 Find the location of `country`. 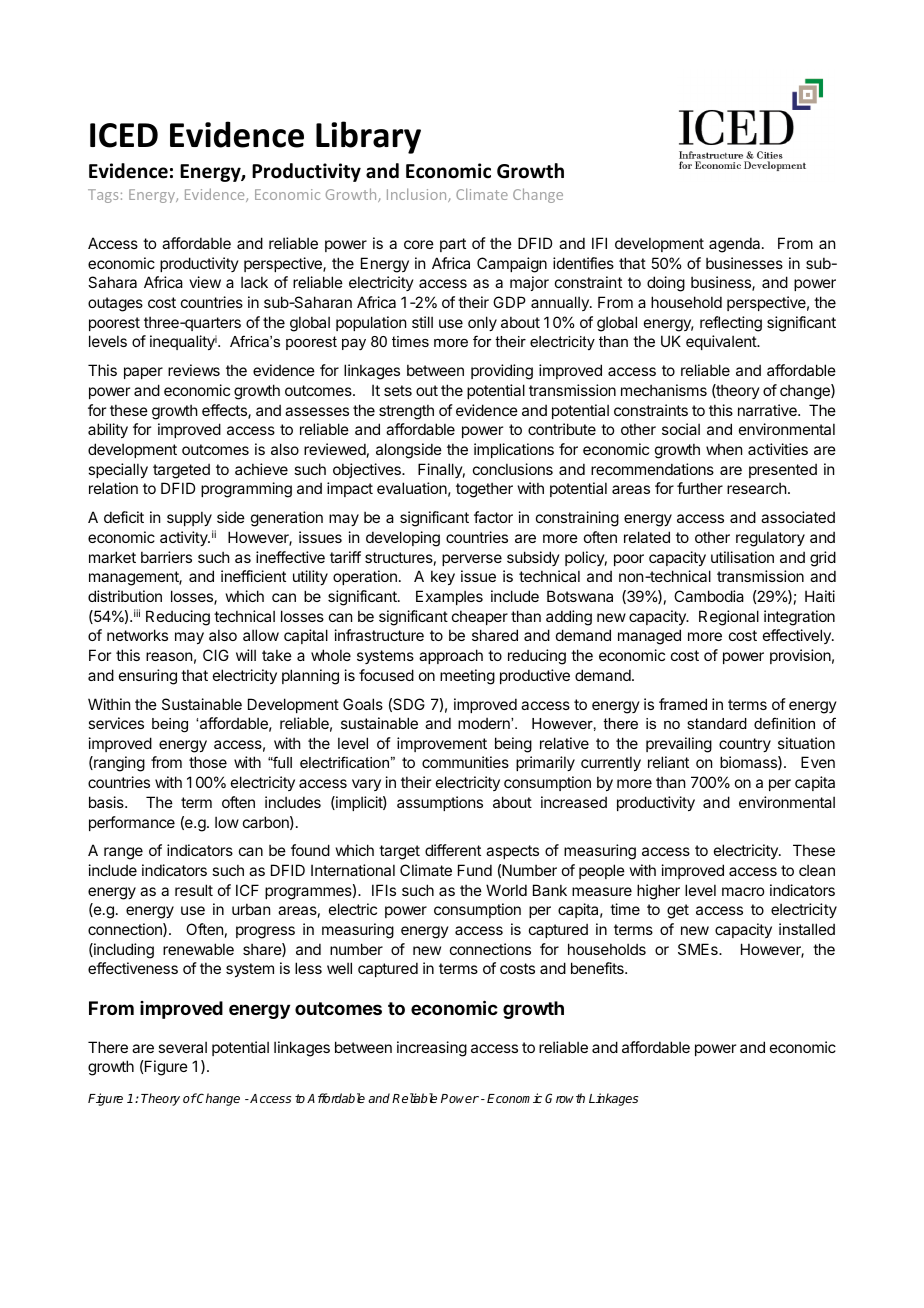

country is located at coordinates (745, 745).
